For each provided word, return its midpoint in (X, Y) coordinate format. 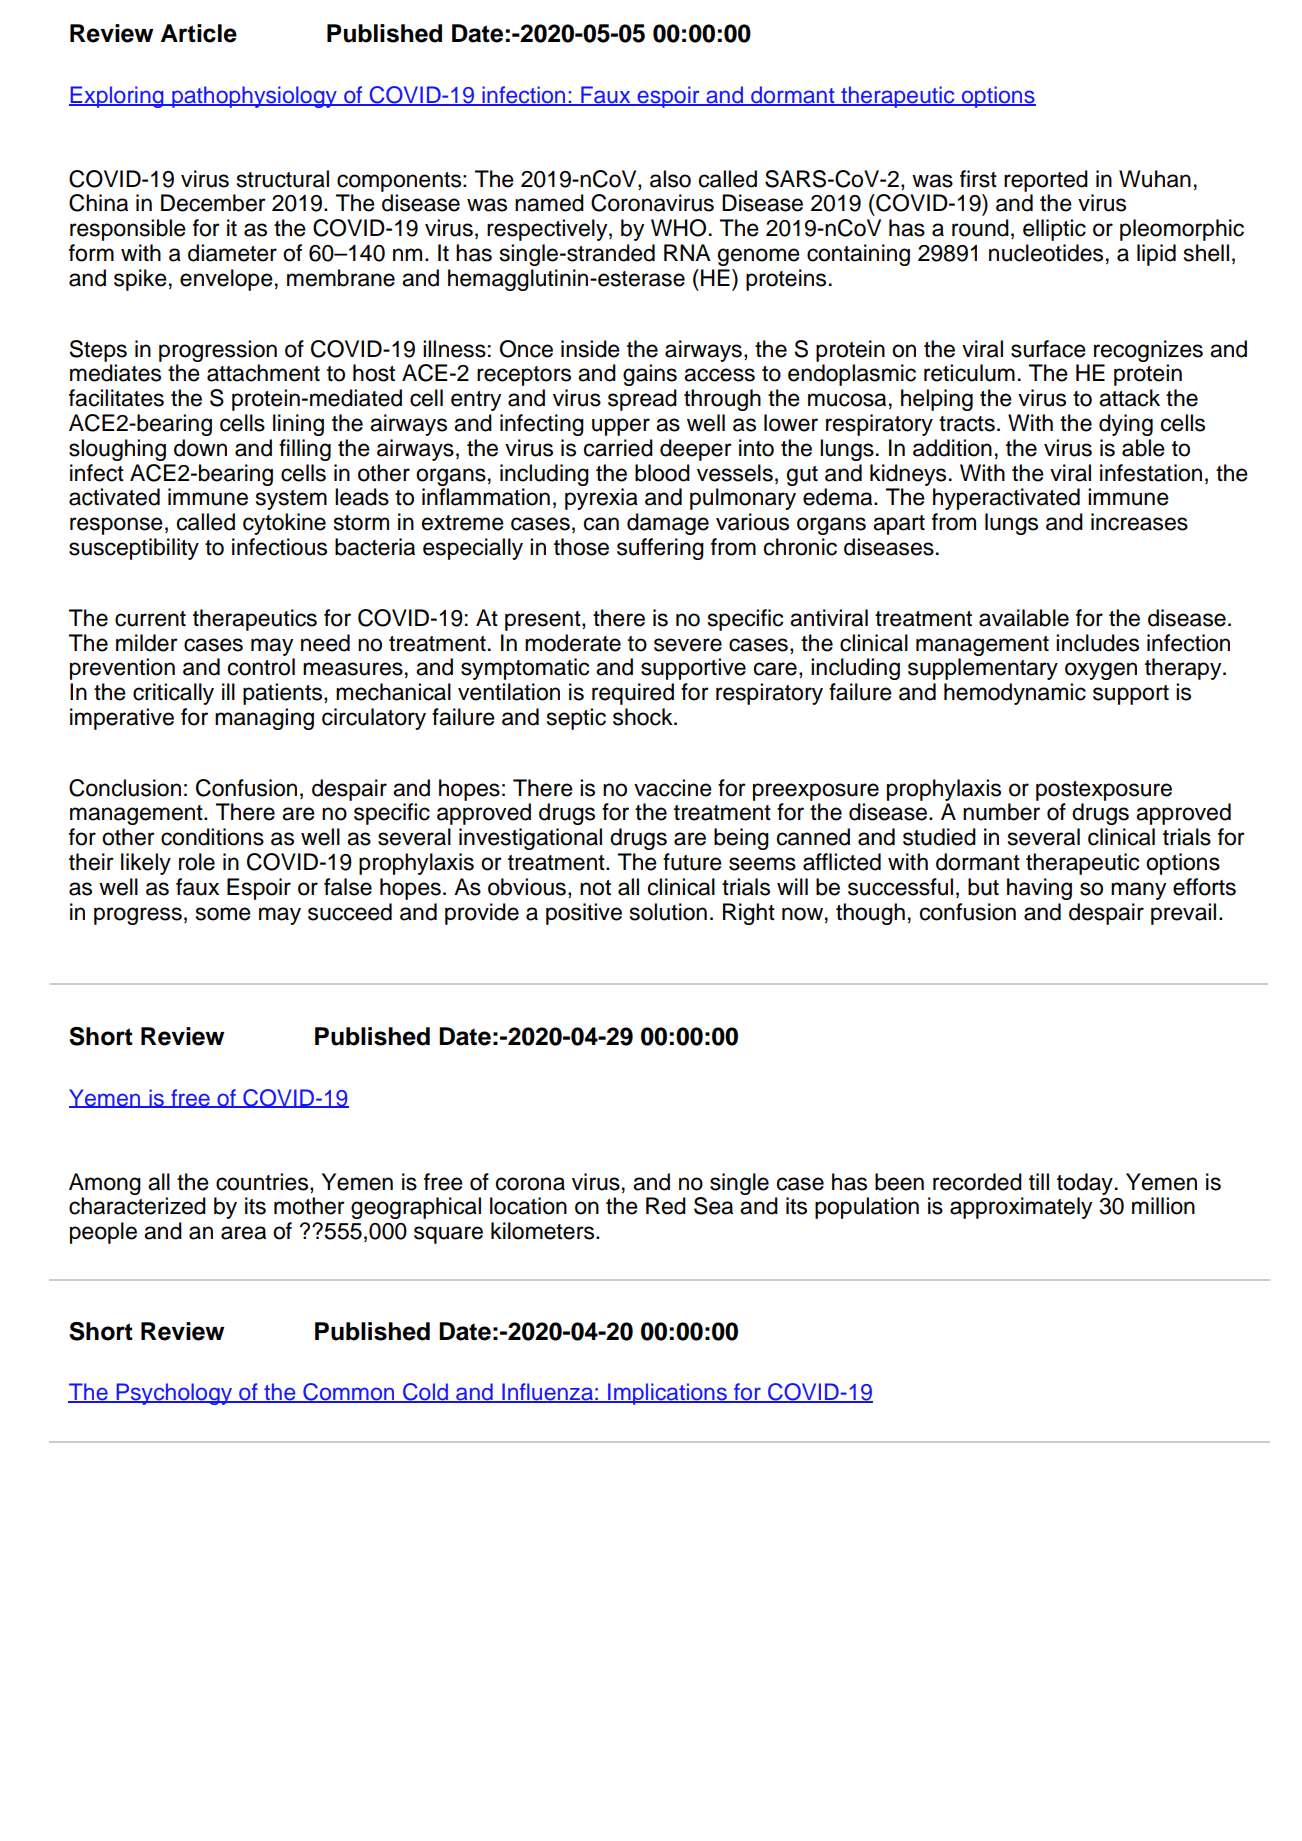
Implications (667, 1394)
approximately (1021, 1208)
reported (1046, 181)
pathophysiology (254, 97)
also (670, 179)
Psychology (174, 1394)
